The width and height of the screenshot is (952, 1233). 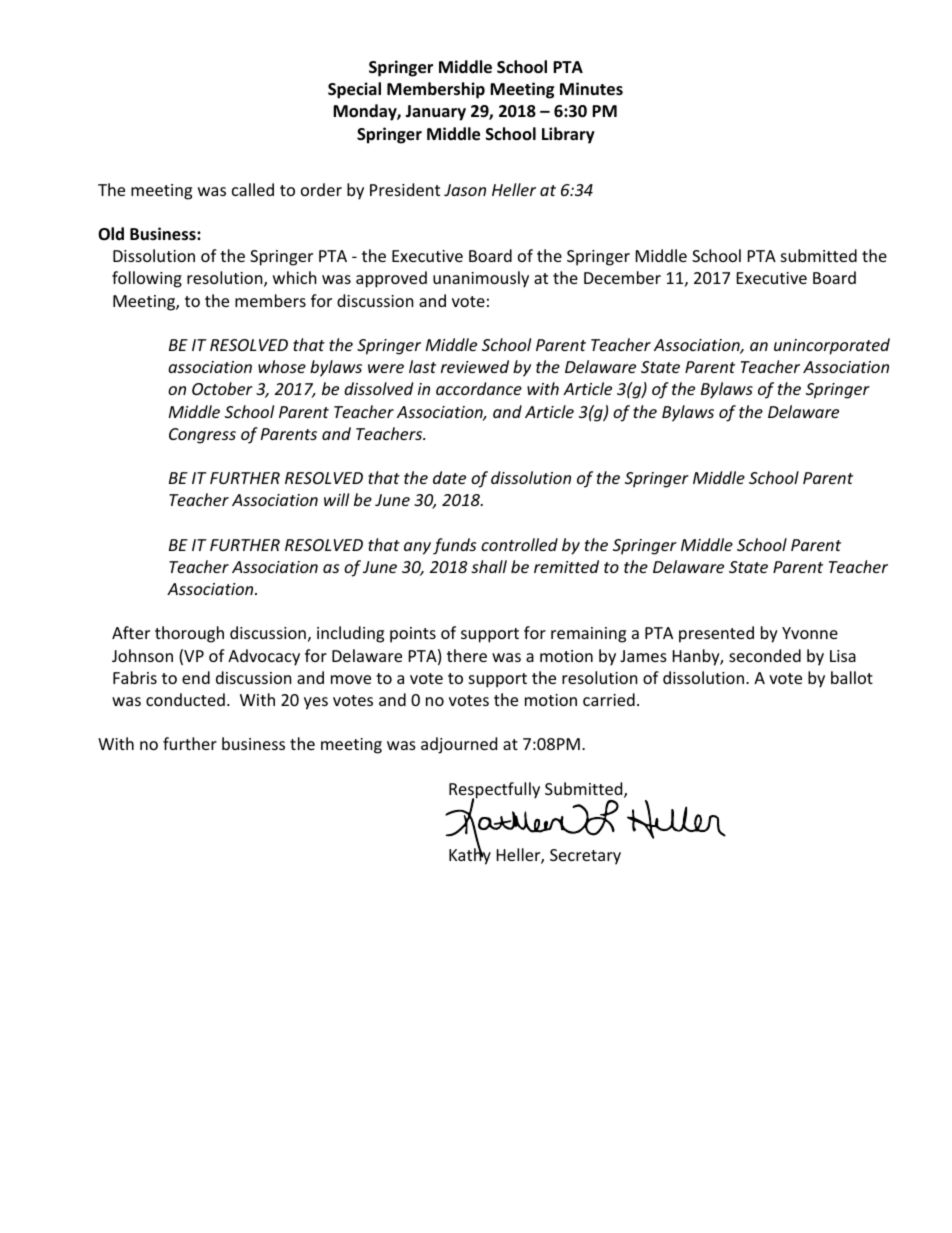 What do you see at coordinates (475, 366) in the screenshot?
I see `reviewed` at bounding box center [475, 366].
